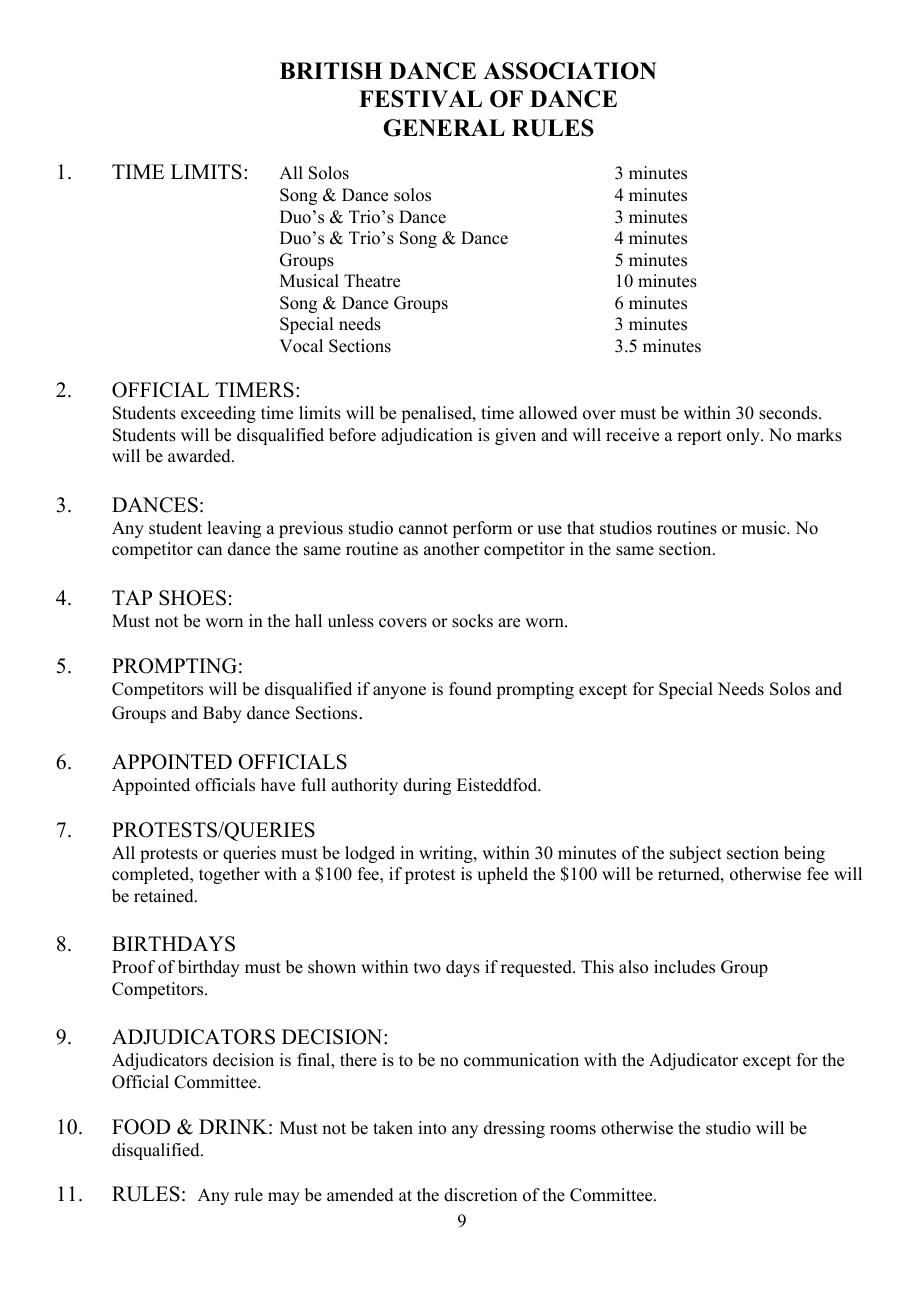  I want to click on socks, so click(472, 621).
